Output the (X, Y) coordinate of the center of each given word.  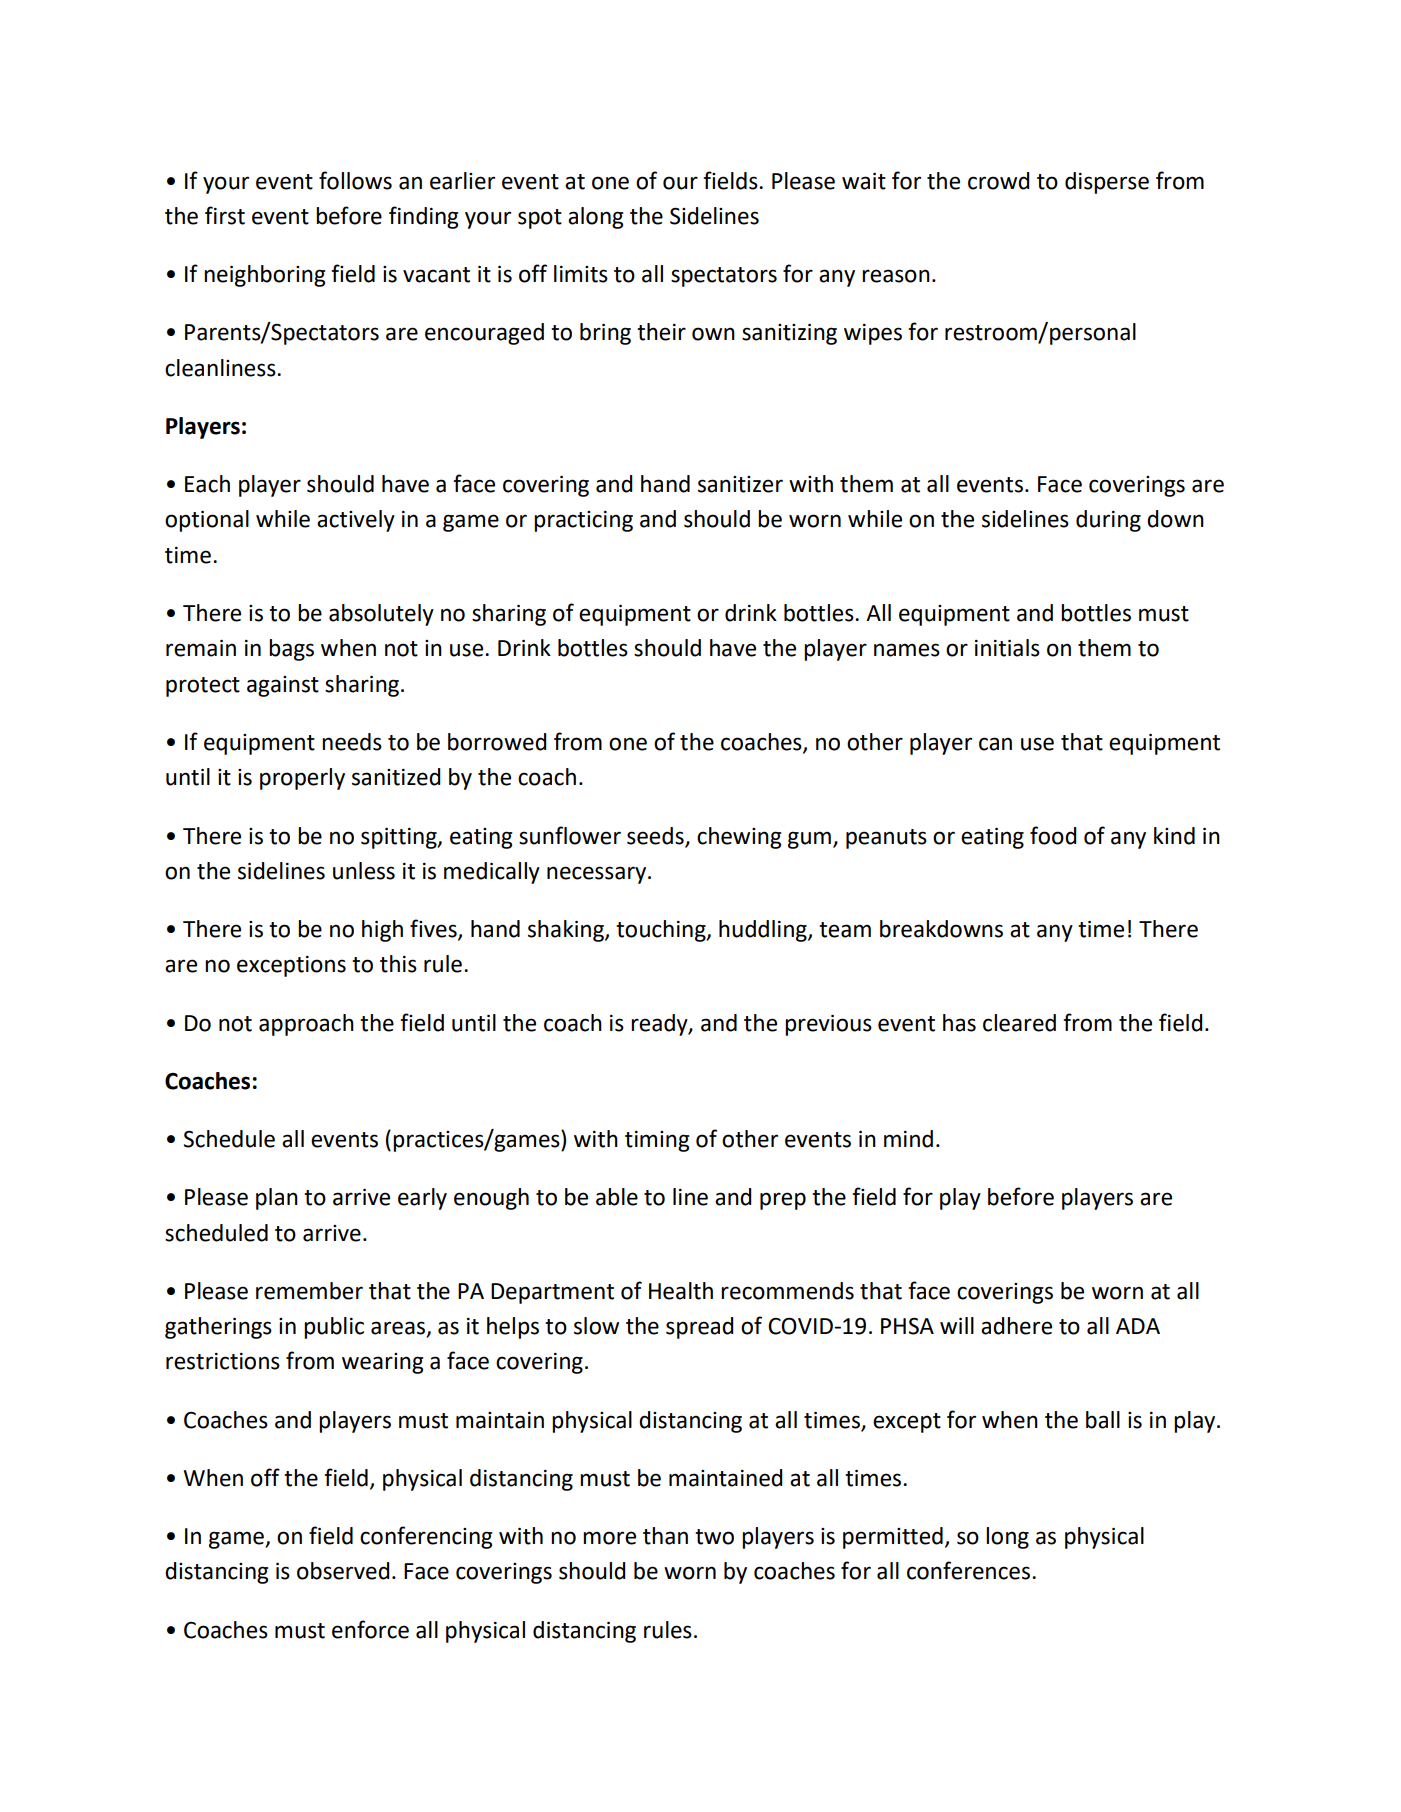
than (665, 1536)
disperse (1107, 183)
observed (343, 1571)
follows (355, 180)
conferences (968, 1570)
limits (581, 274)
